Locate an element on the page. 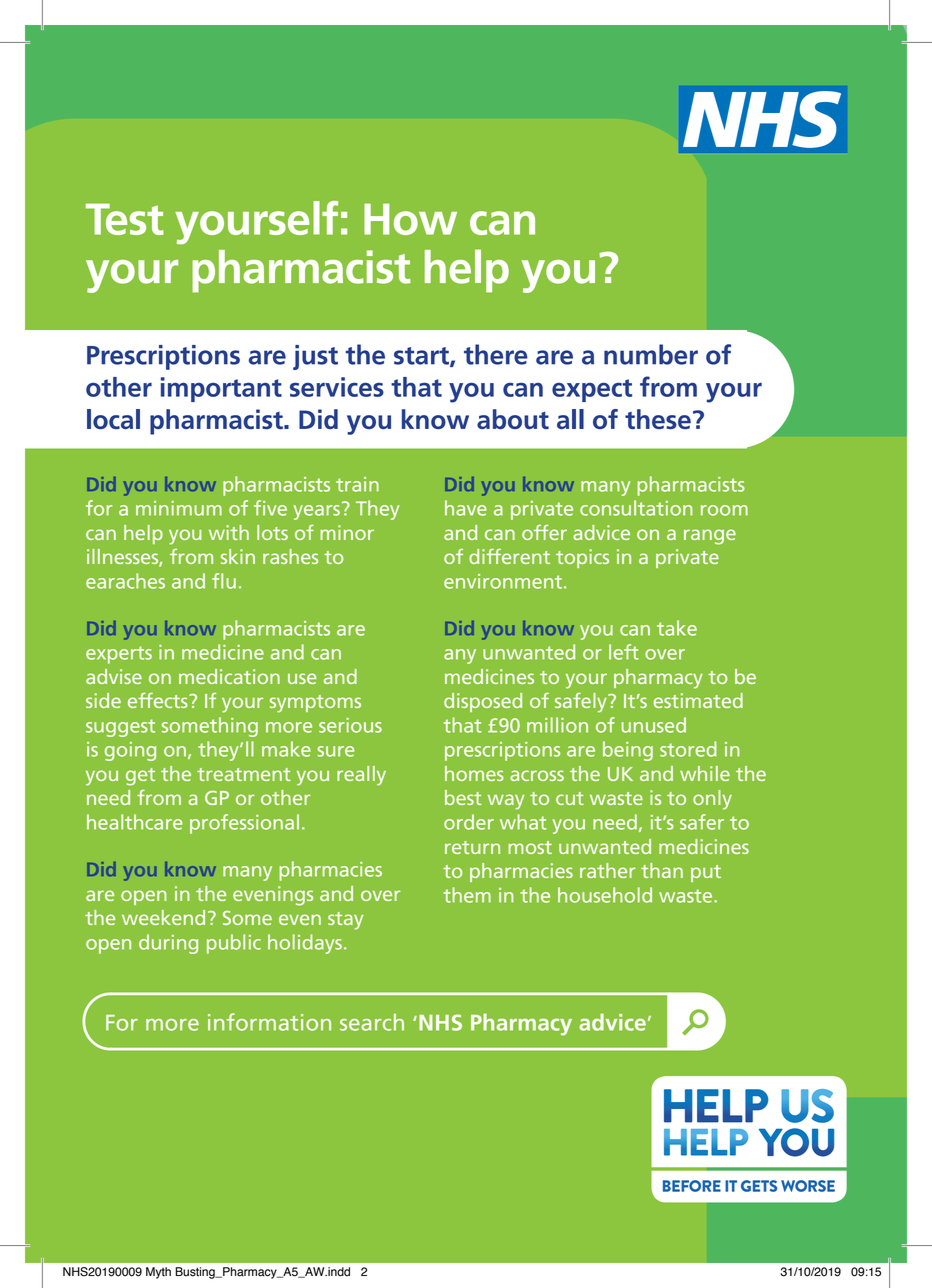  household is located at coordinates (605, 895).
